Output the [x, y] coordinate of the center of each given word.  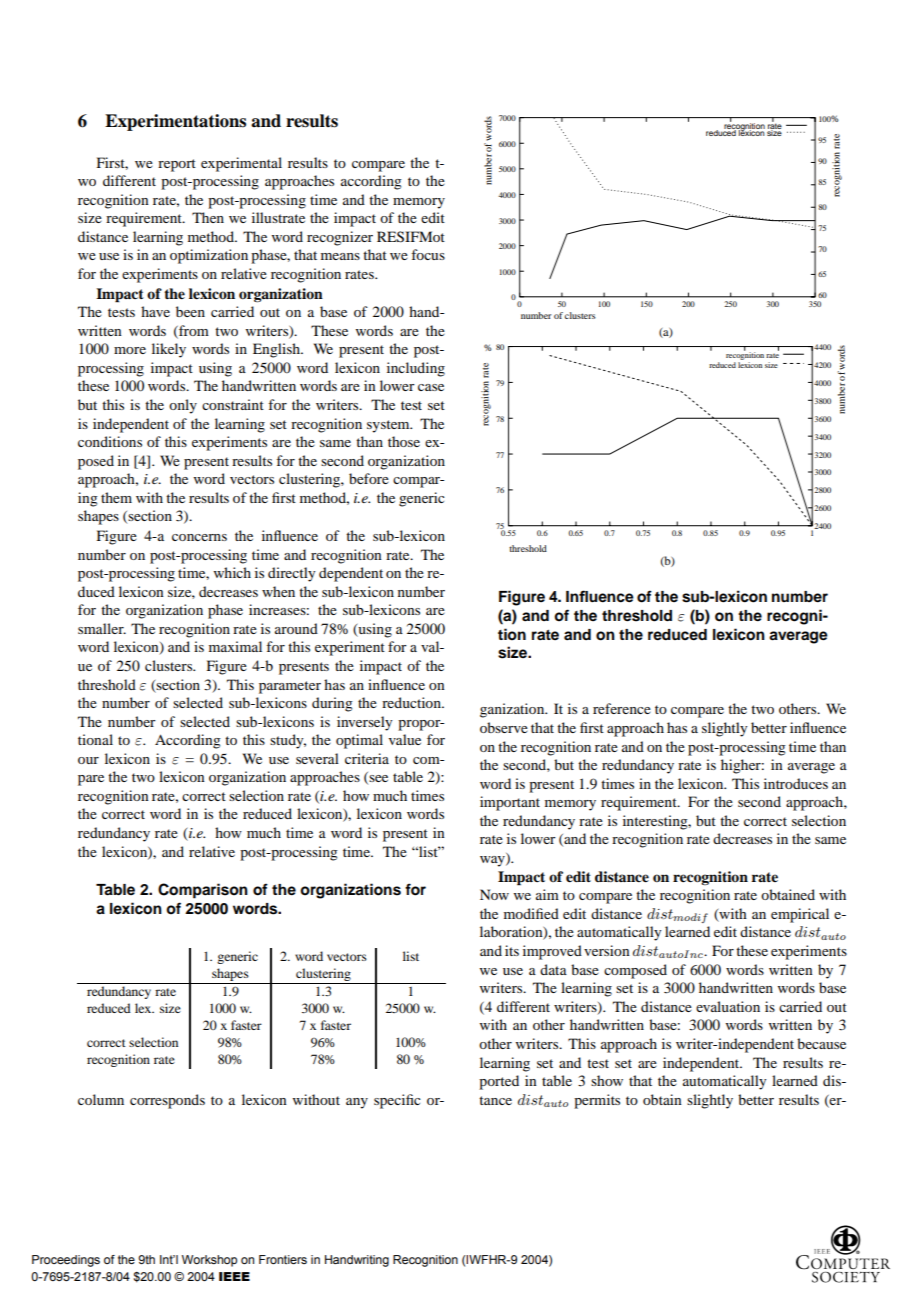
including [416, 369]
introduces [796, 783]
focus [428, 254]
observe [504, 727]
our [88, 760]
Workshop [209, 1261]
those [404, 441]
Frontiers [283, 1259]
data [553, 969]
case [431, 387]
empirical [800, 915]
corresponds [167, 1101]
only [183, 406]
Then [208, 217]
